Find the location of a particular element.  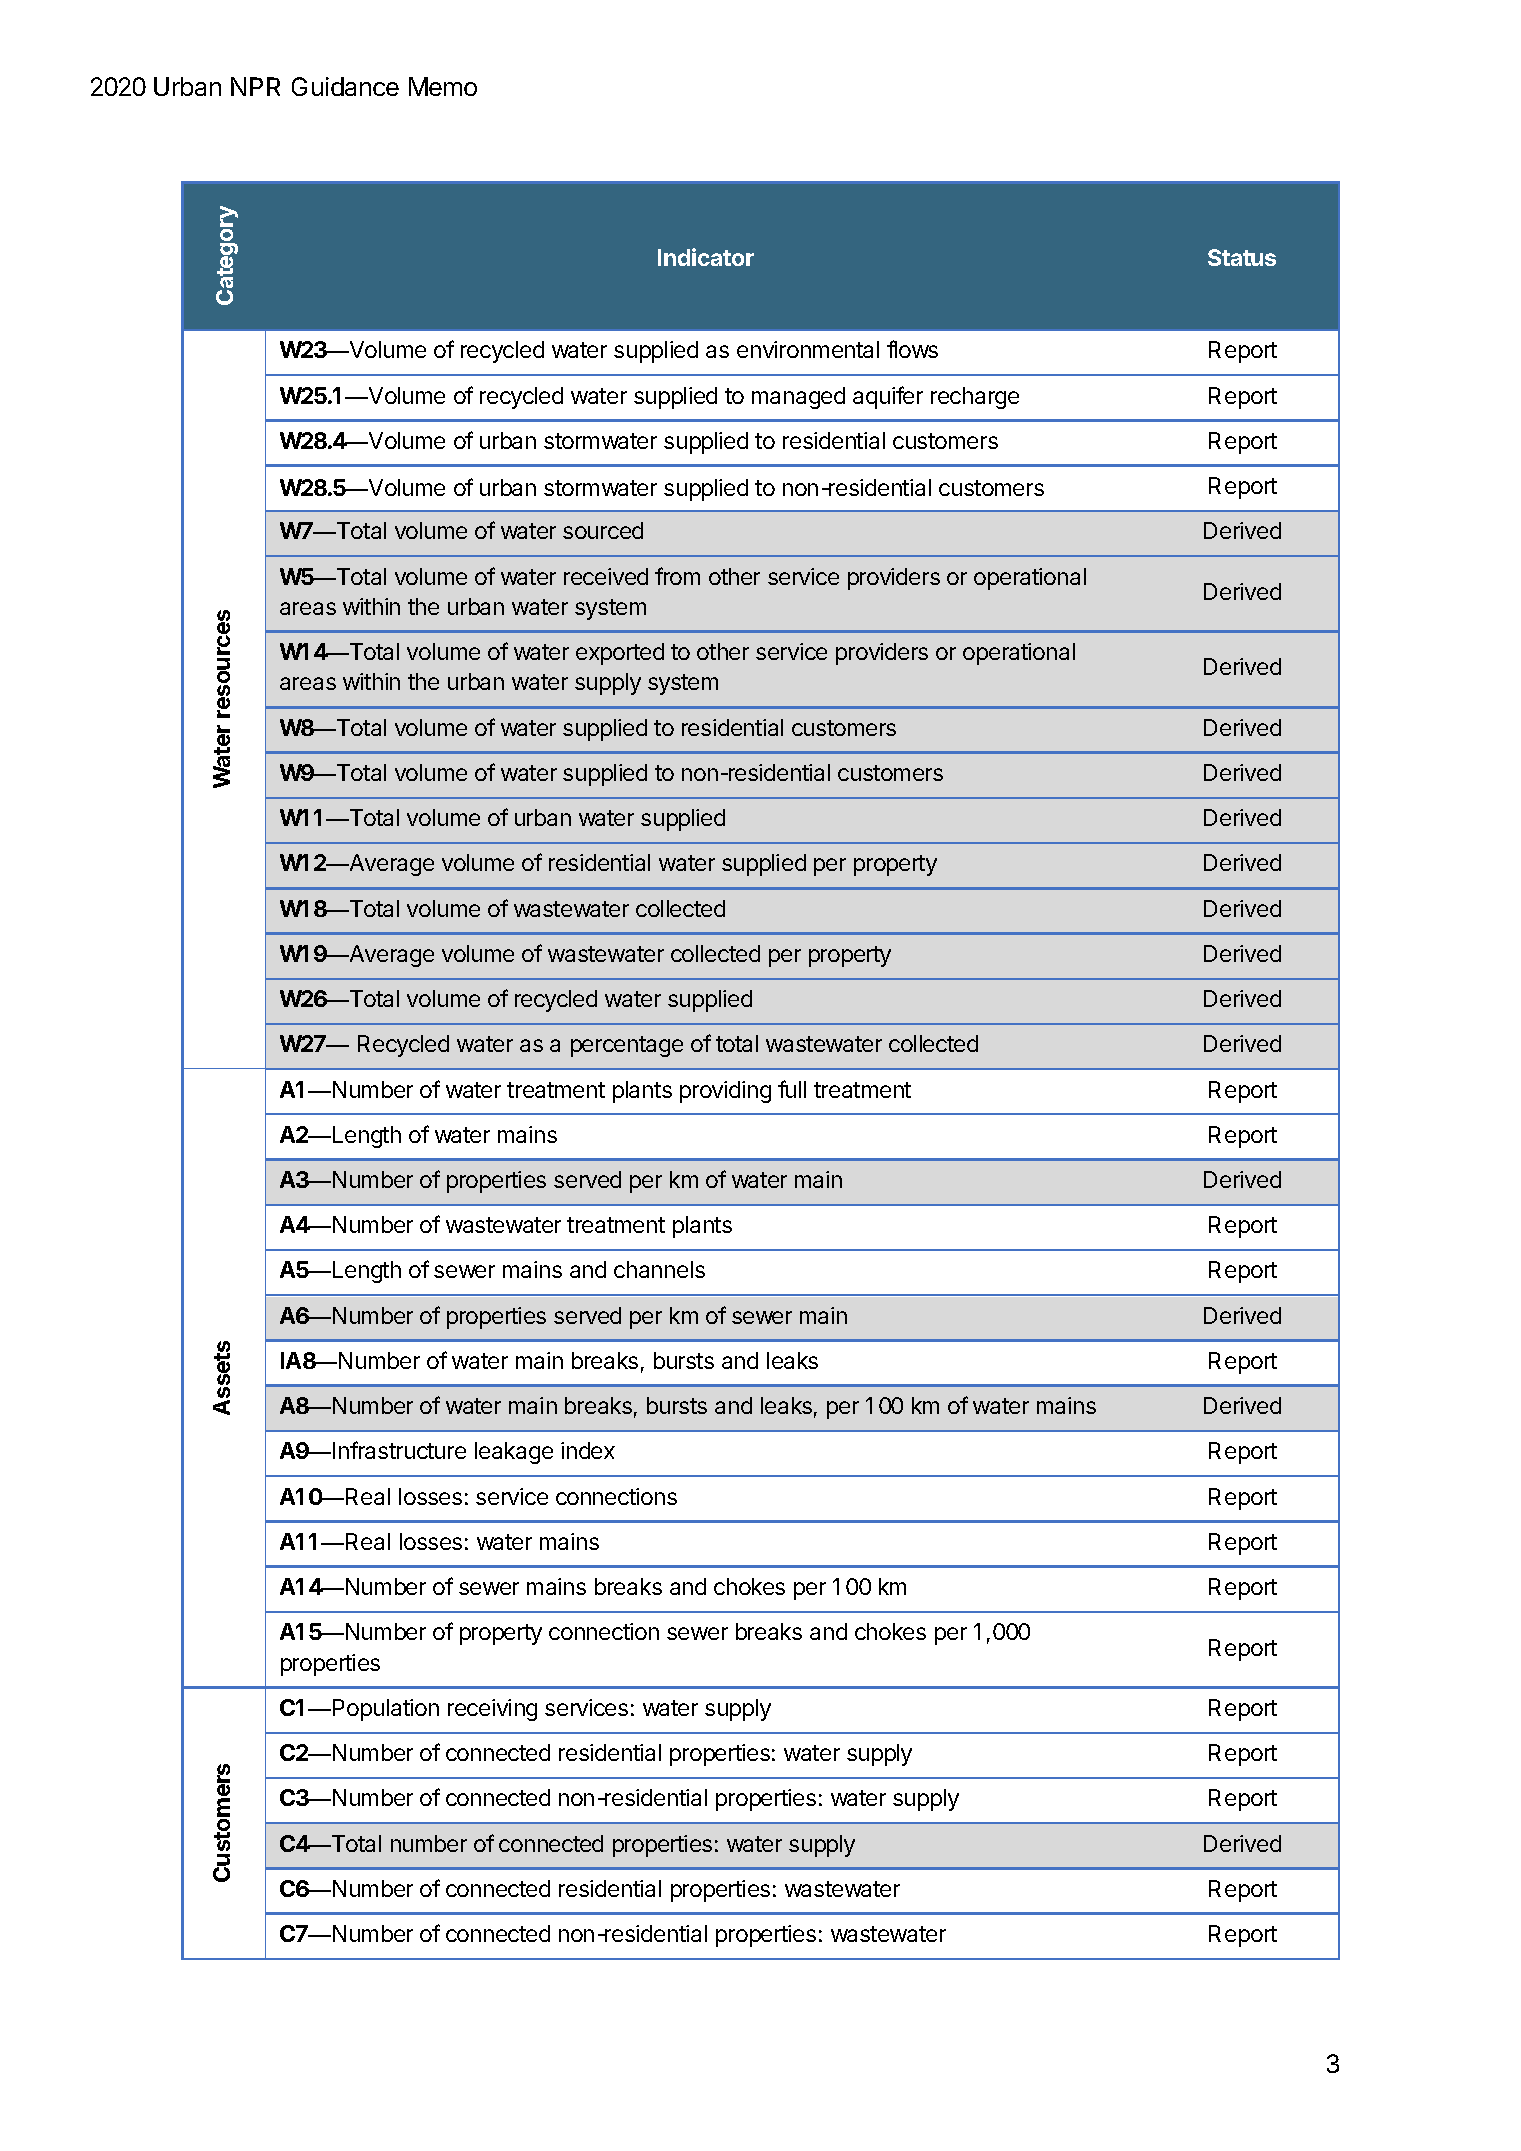

Indicator is located at coordinates (706, 257).
